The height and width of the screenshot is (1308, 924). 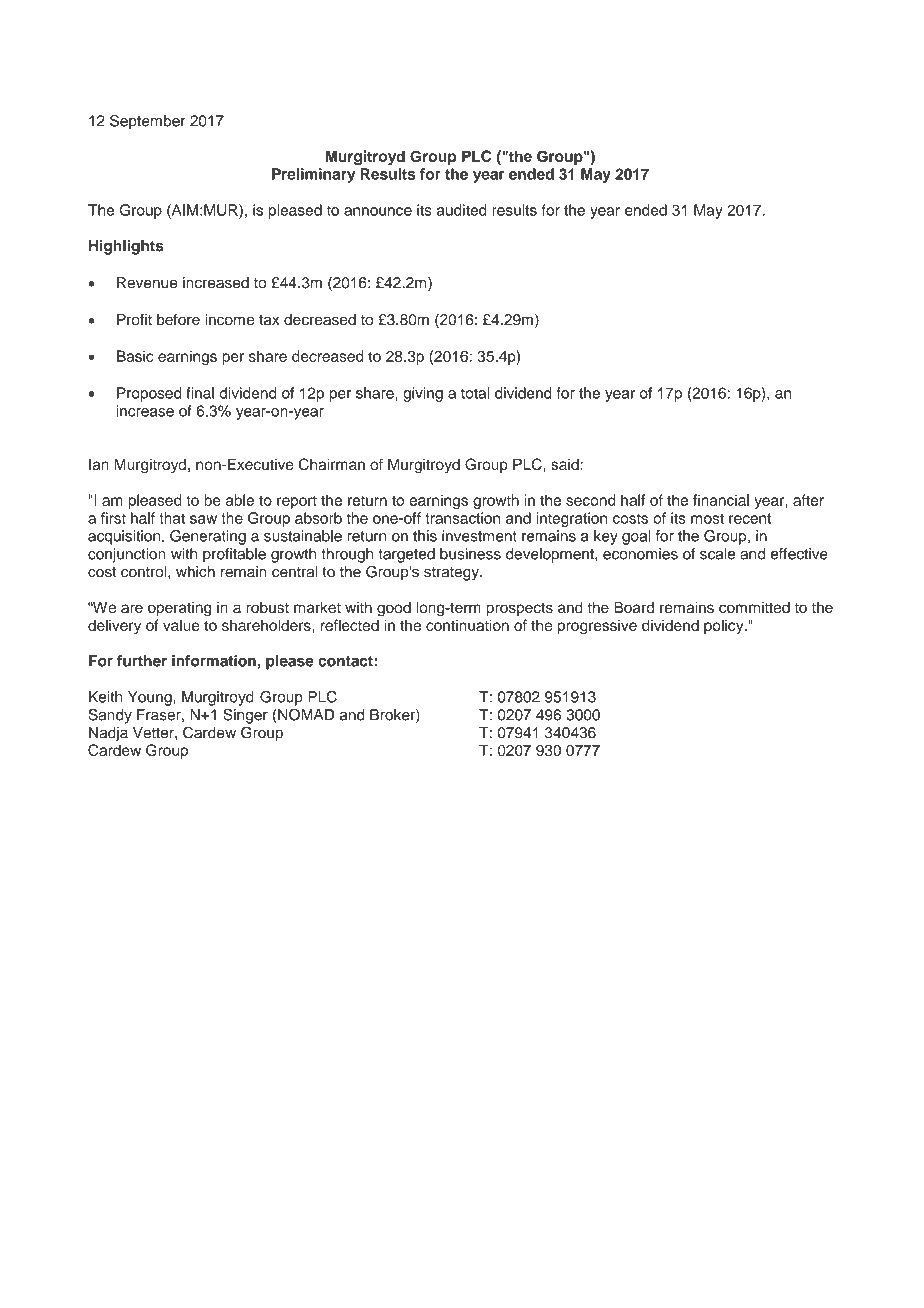 What do you see at coordinates (151, 698) in the screenshot?
I see `Young` at bounding box center [151, 698].
